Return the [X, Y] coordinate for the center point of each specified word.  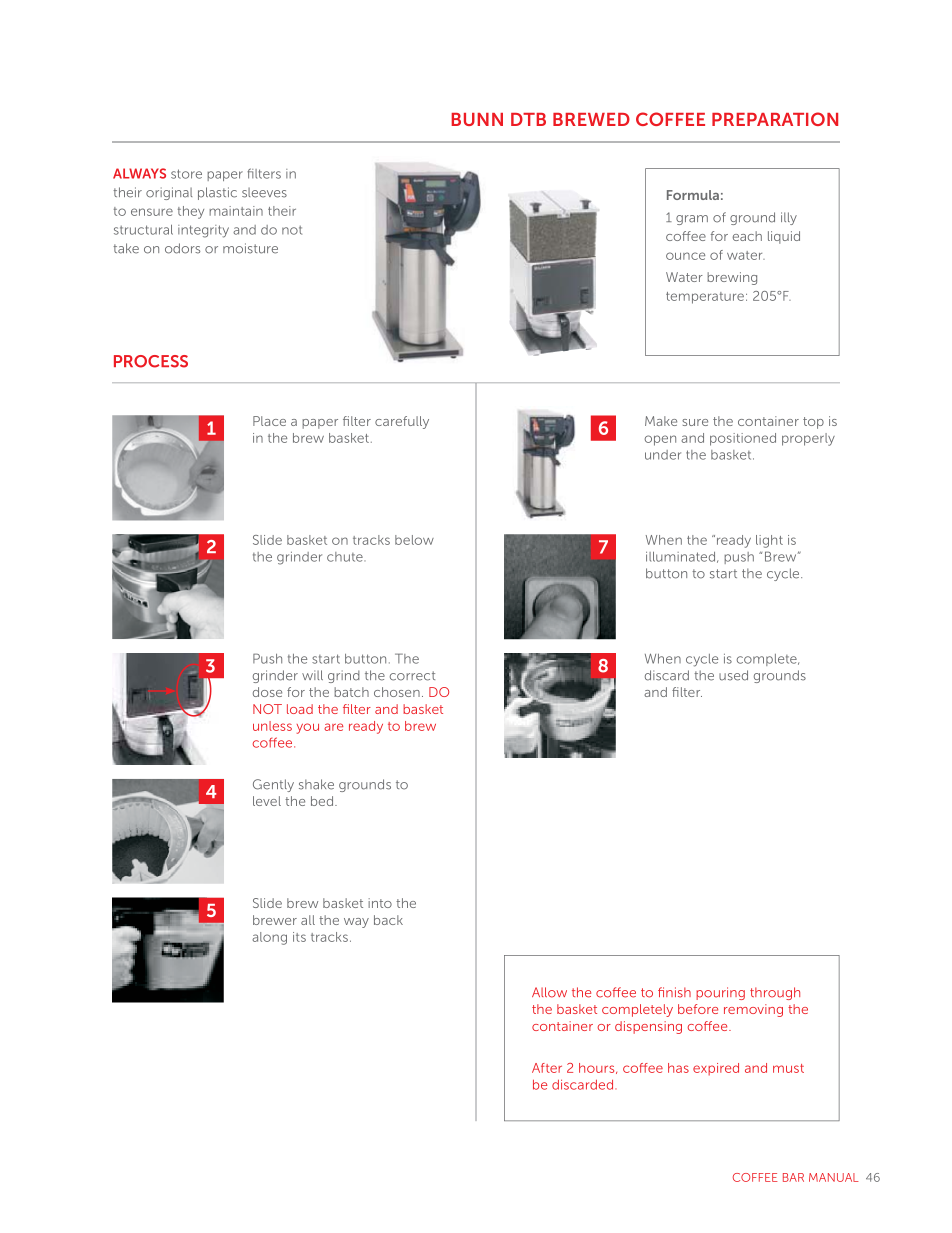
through [775, 993]
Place [269, 421]
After [547, 1068]
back [388, 920]
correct [412, 676]
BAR [793, 1177]
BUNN [477, 119]
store [186, 174]
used [733, 675]
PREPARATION [775, 119]
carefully [402, 422]
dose [267, 692]
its [299, 937]
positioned [743, 439]
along [269, 938]
